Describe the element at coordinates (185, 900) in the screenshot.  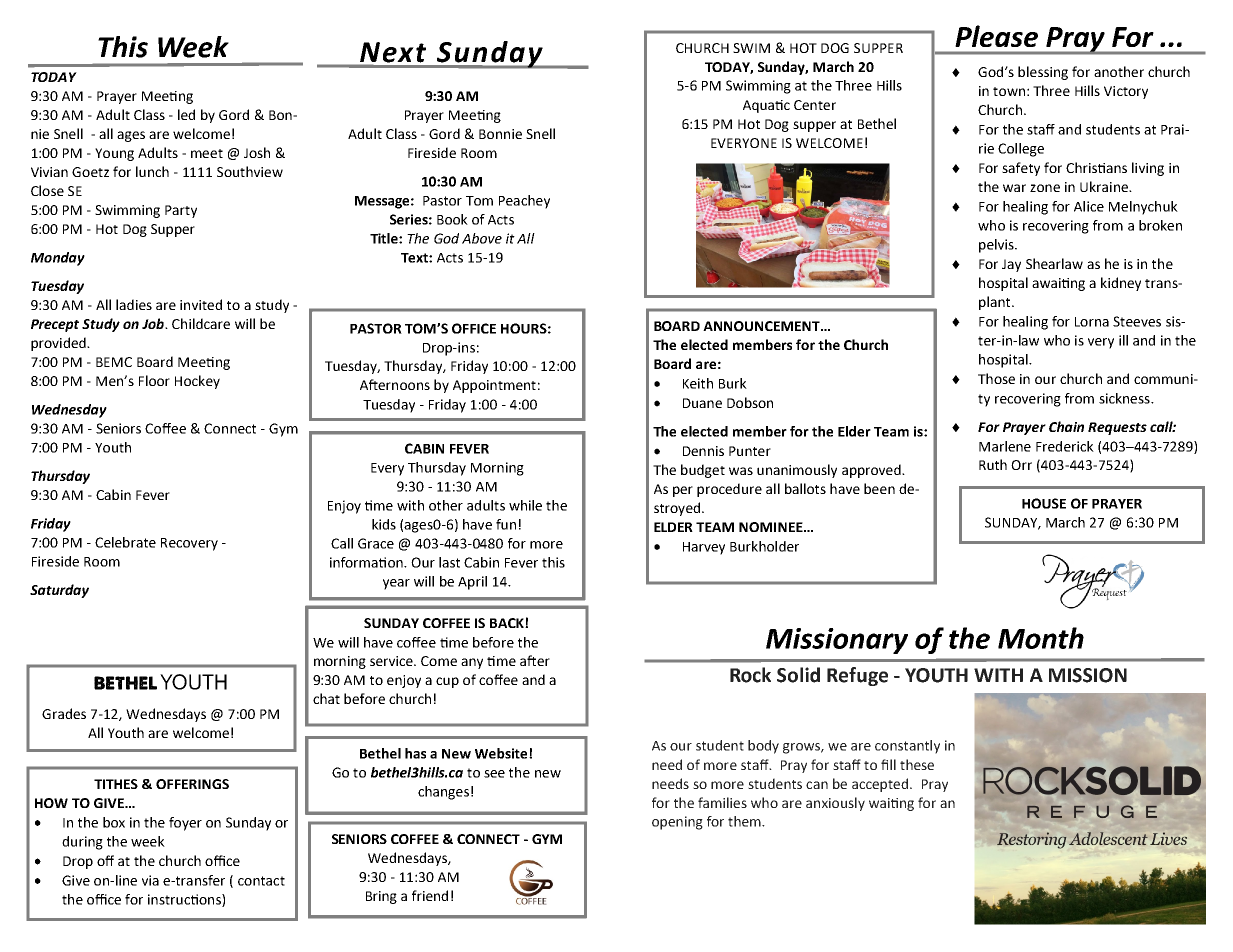
I see `instructions` at that location.
